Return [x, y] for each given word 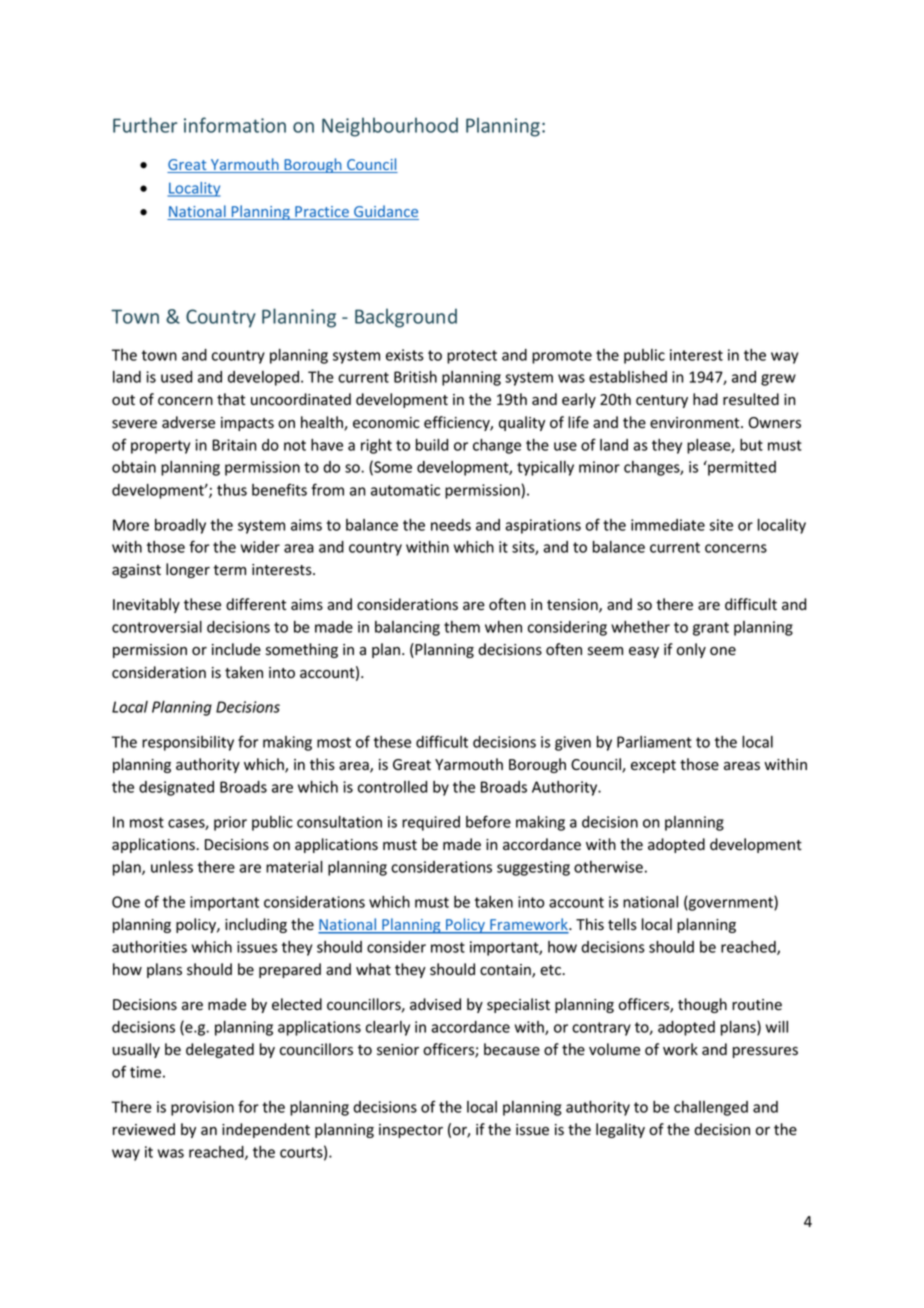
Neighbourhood [390, 127]
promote [562, 357]
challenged [711, 1108]
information [235, 125]
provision [202, 1108]
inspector [411, 1131]
